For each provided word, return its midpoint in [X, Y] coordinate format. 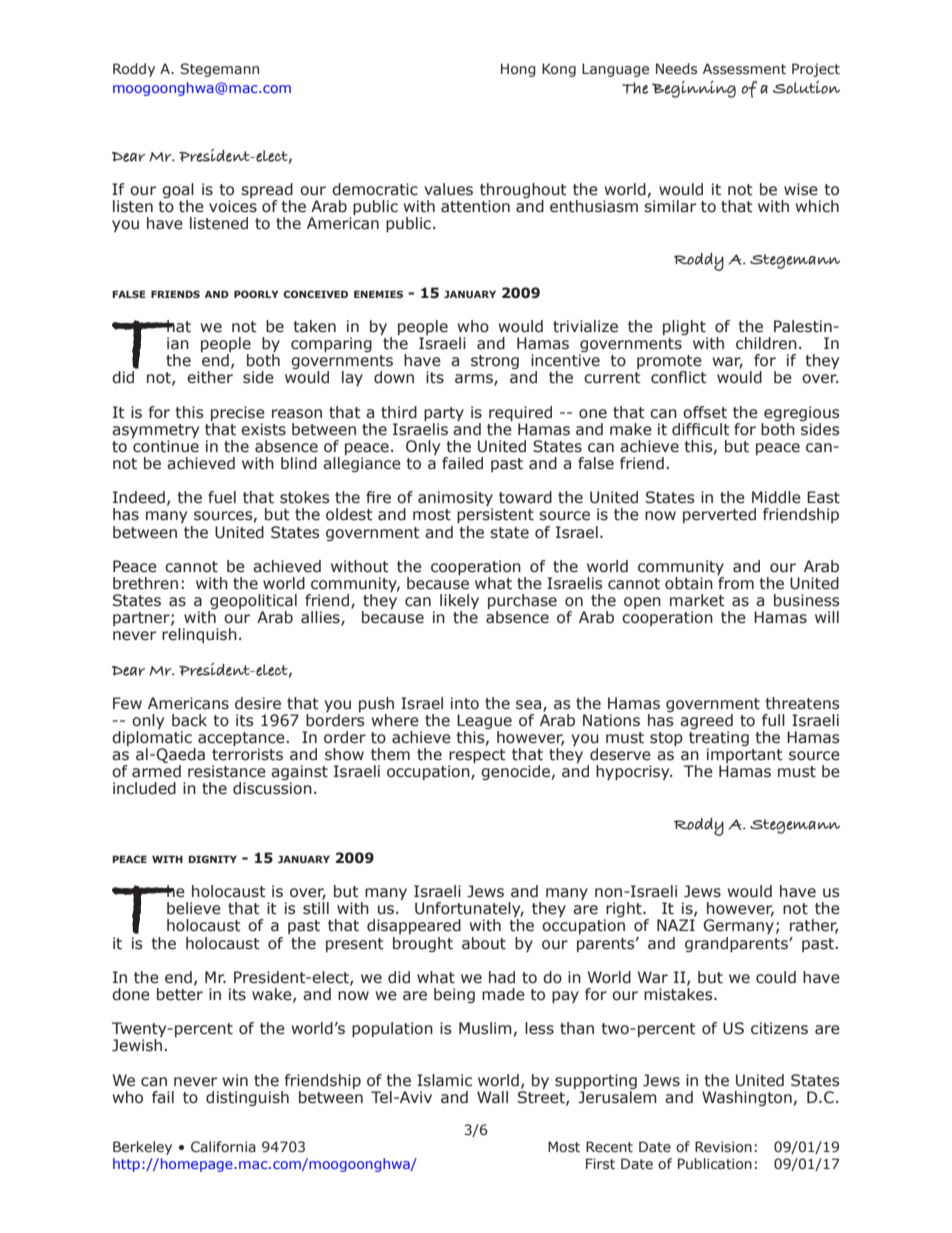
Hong [518, 70]
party [444, 414]
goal [178, 192]
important [745, 757]
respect [477, 757]
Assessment [744, 69]
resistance [227, 771]
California [223, 1147]
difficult [701, 429]
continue [166, 446]
